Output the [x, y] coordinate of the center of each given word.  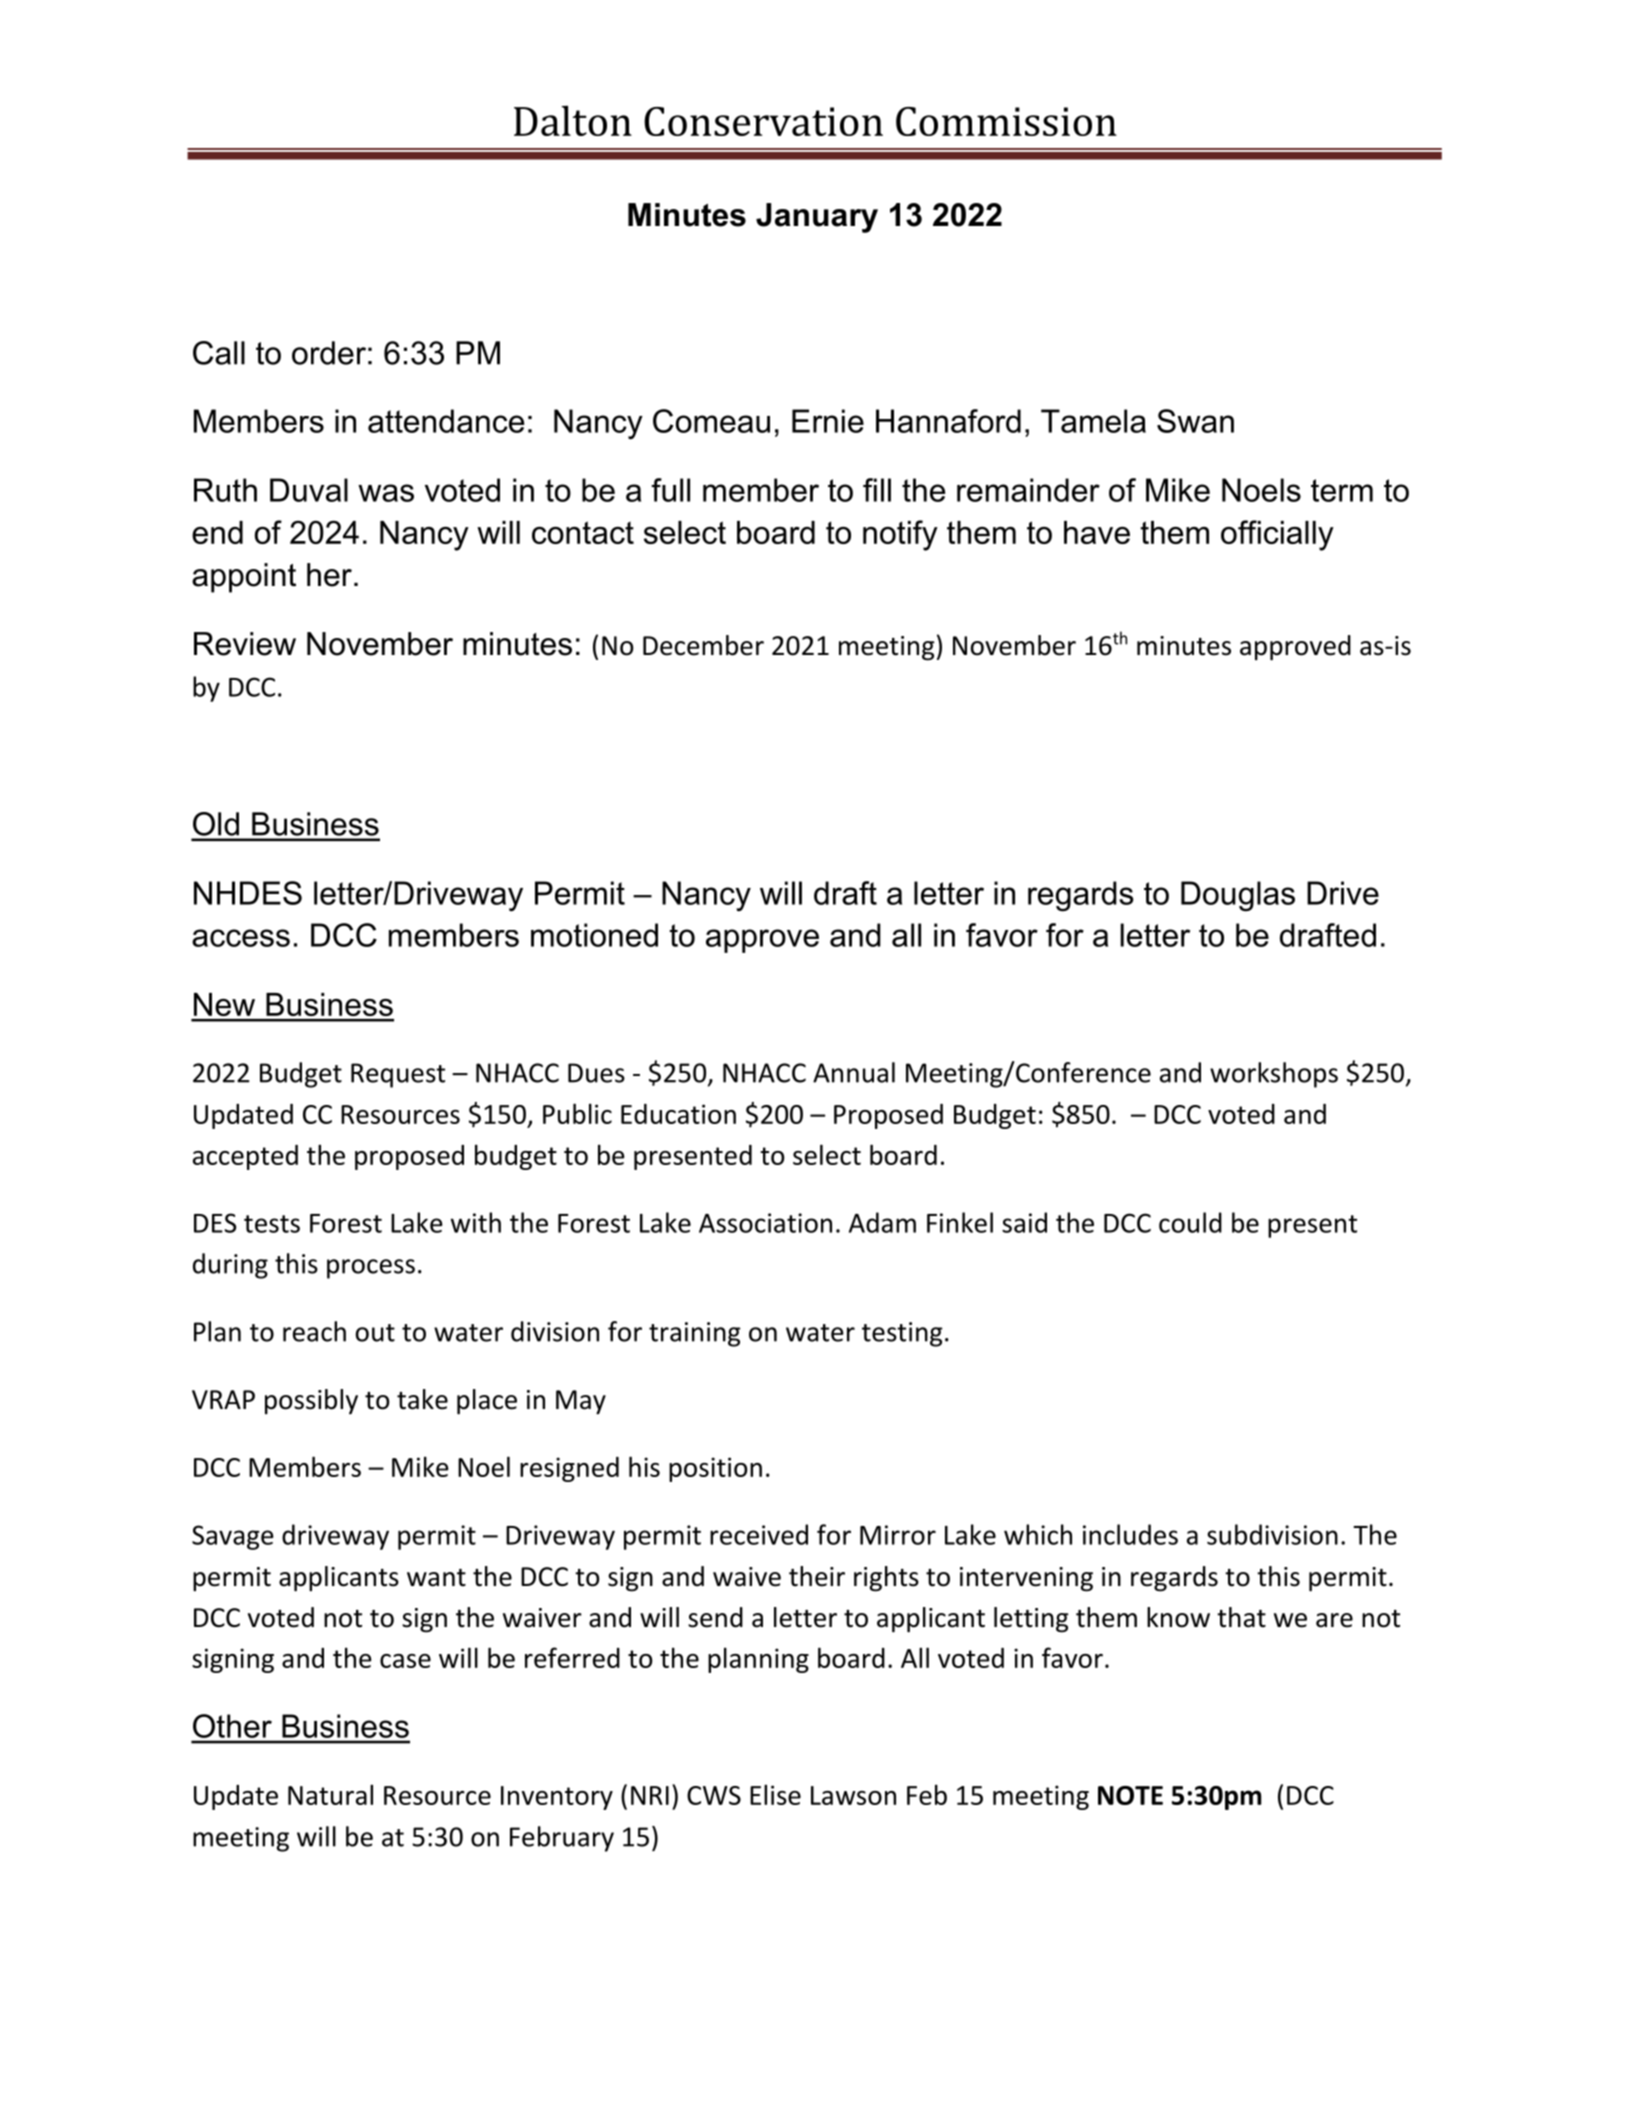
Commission [1006, 121]
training [695, 1334]
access [241, 938]
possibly [311, 1402]
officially [1277, 535]
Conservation [763, 121]
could [1190, 1222]
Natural [330, 1794]
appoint [244, 578]
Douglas [1238, 896]
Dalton [573, 121]
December [703, 645]
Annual [854, 1072]
